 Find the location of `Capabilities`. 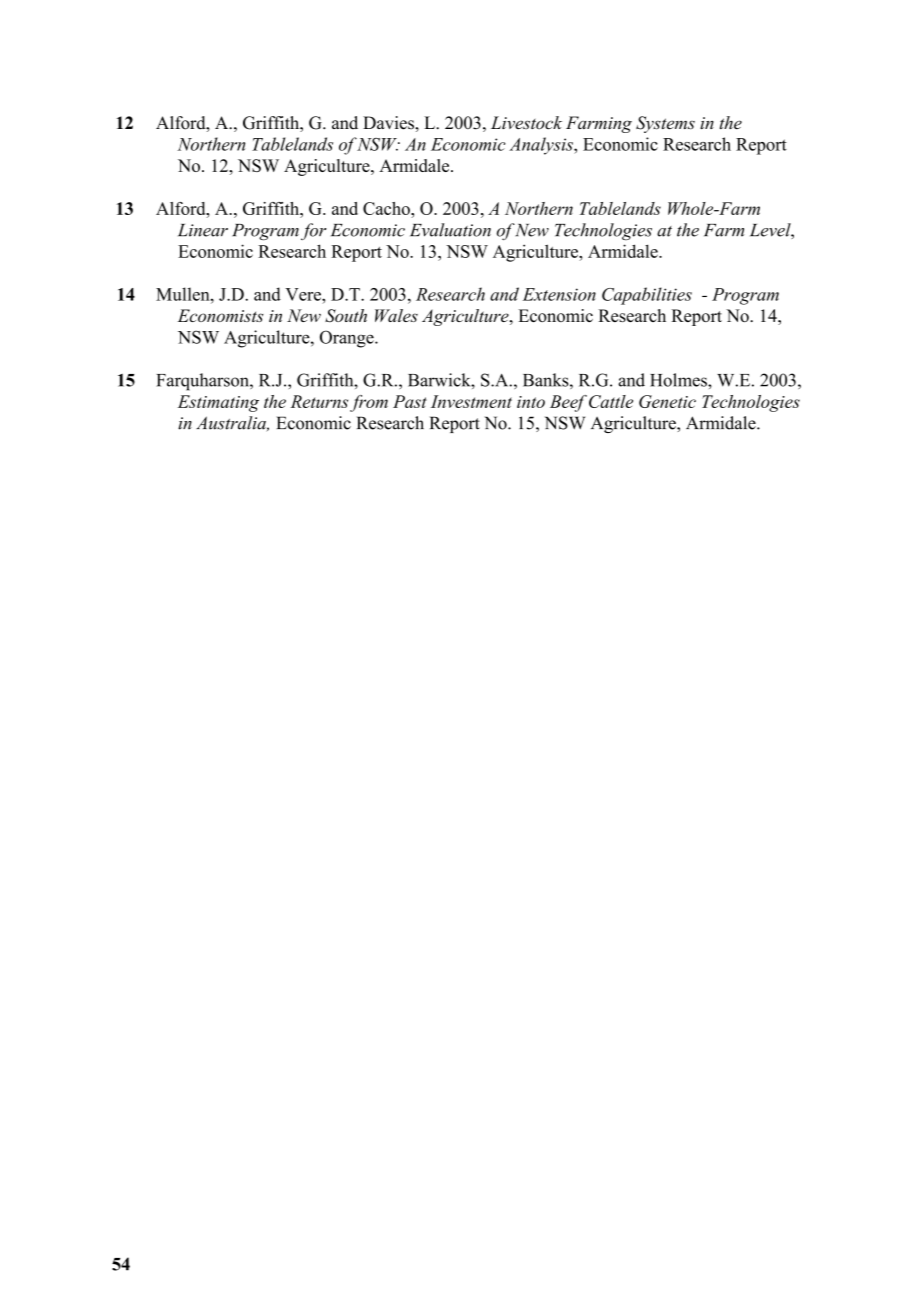

Capabilities is located at coordinates (647, 296).
